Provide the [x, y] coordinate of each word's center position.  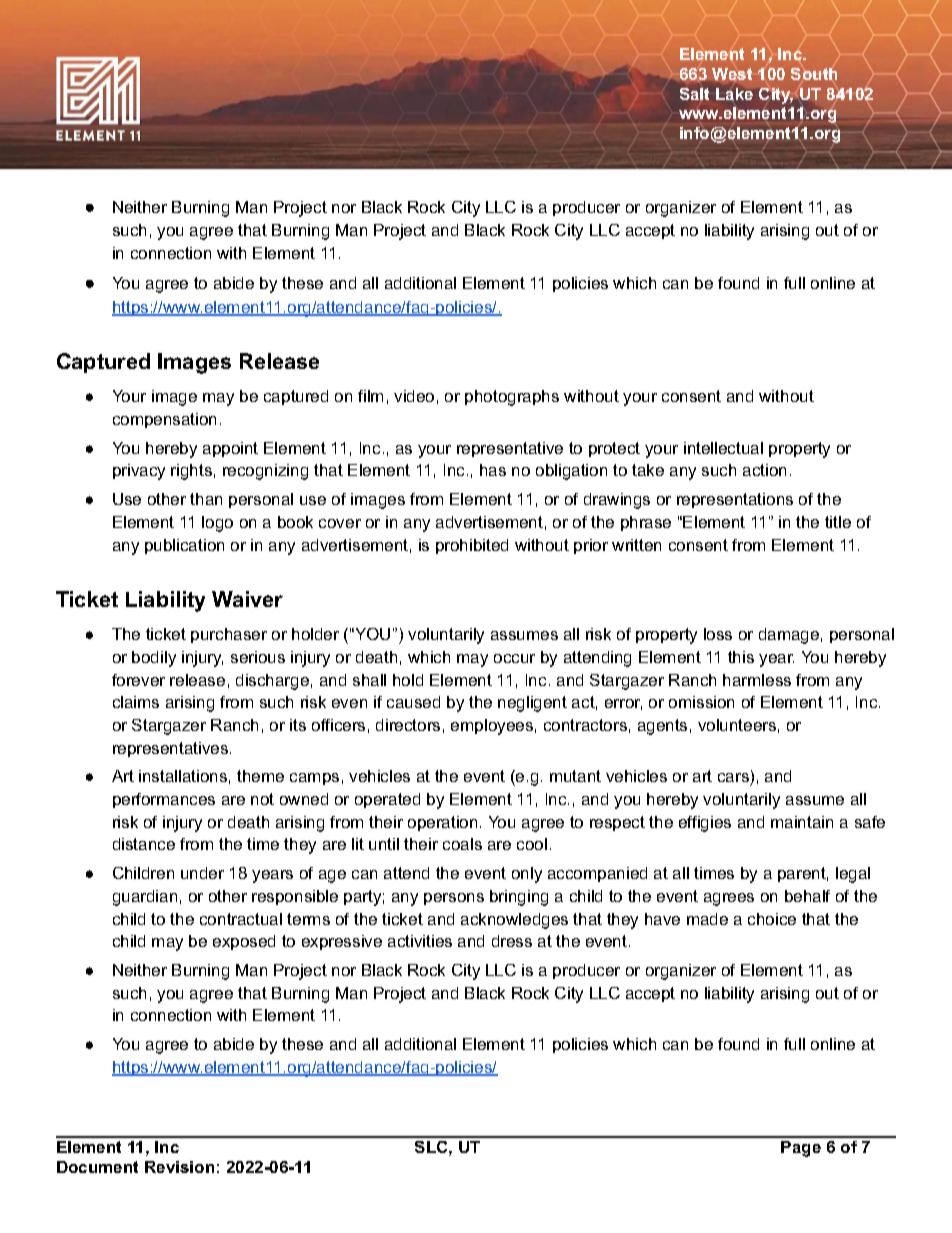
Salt [694, 94]
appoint [230, 449]
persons [454, 899]
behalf [807, 896]
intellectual [723, 448]
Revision [179, 1167]
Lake [734, 94]
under [202, 873]
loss [718, 634]
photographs [512, 398]
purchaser [229, 635]
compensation [164, 420]
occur [514, 658]
